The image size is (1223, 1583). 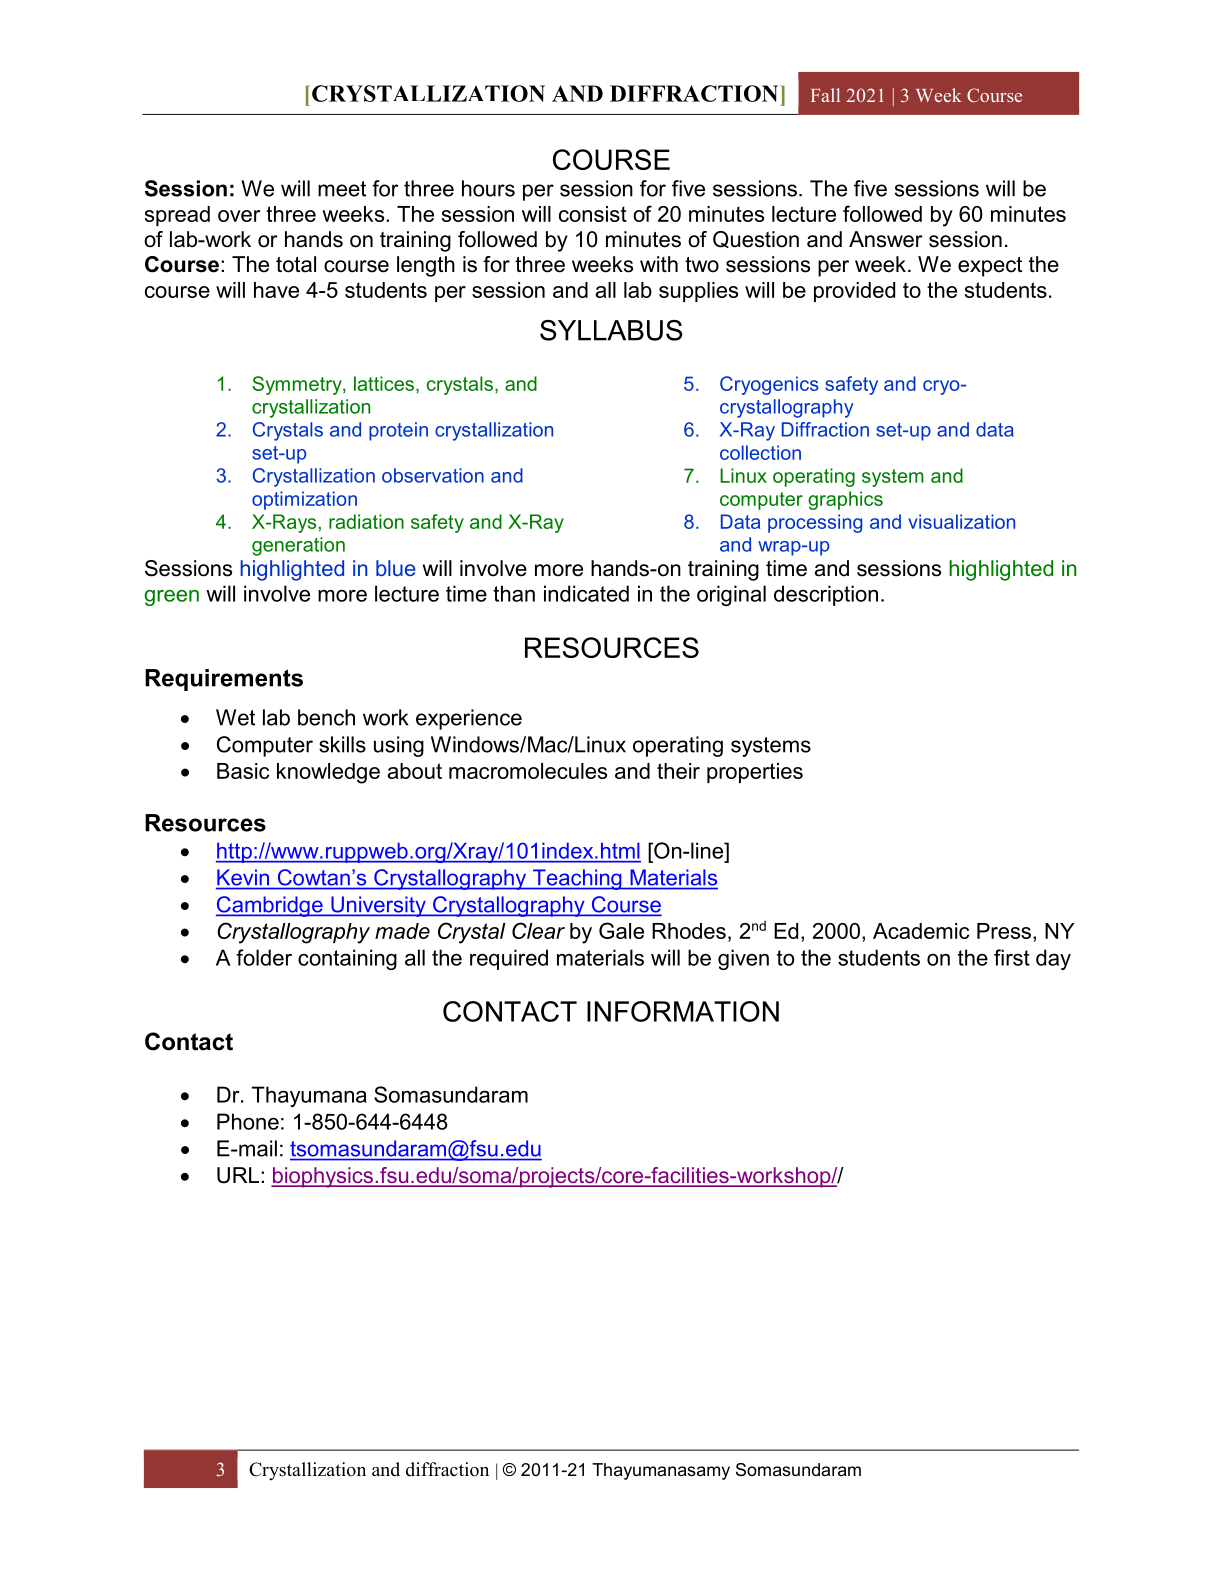 What do you see at coordinates (1012, 957) in the screenshot?
I see `first` at bounding box center [1012, 957].
